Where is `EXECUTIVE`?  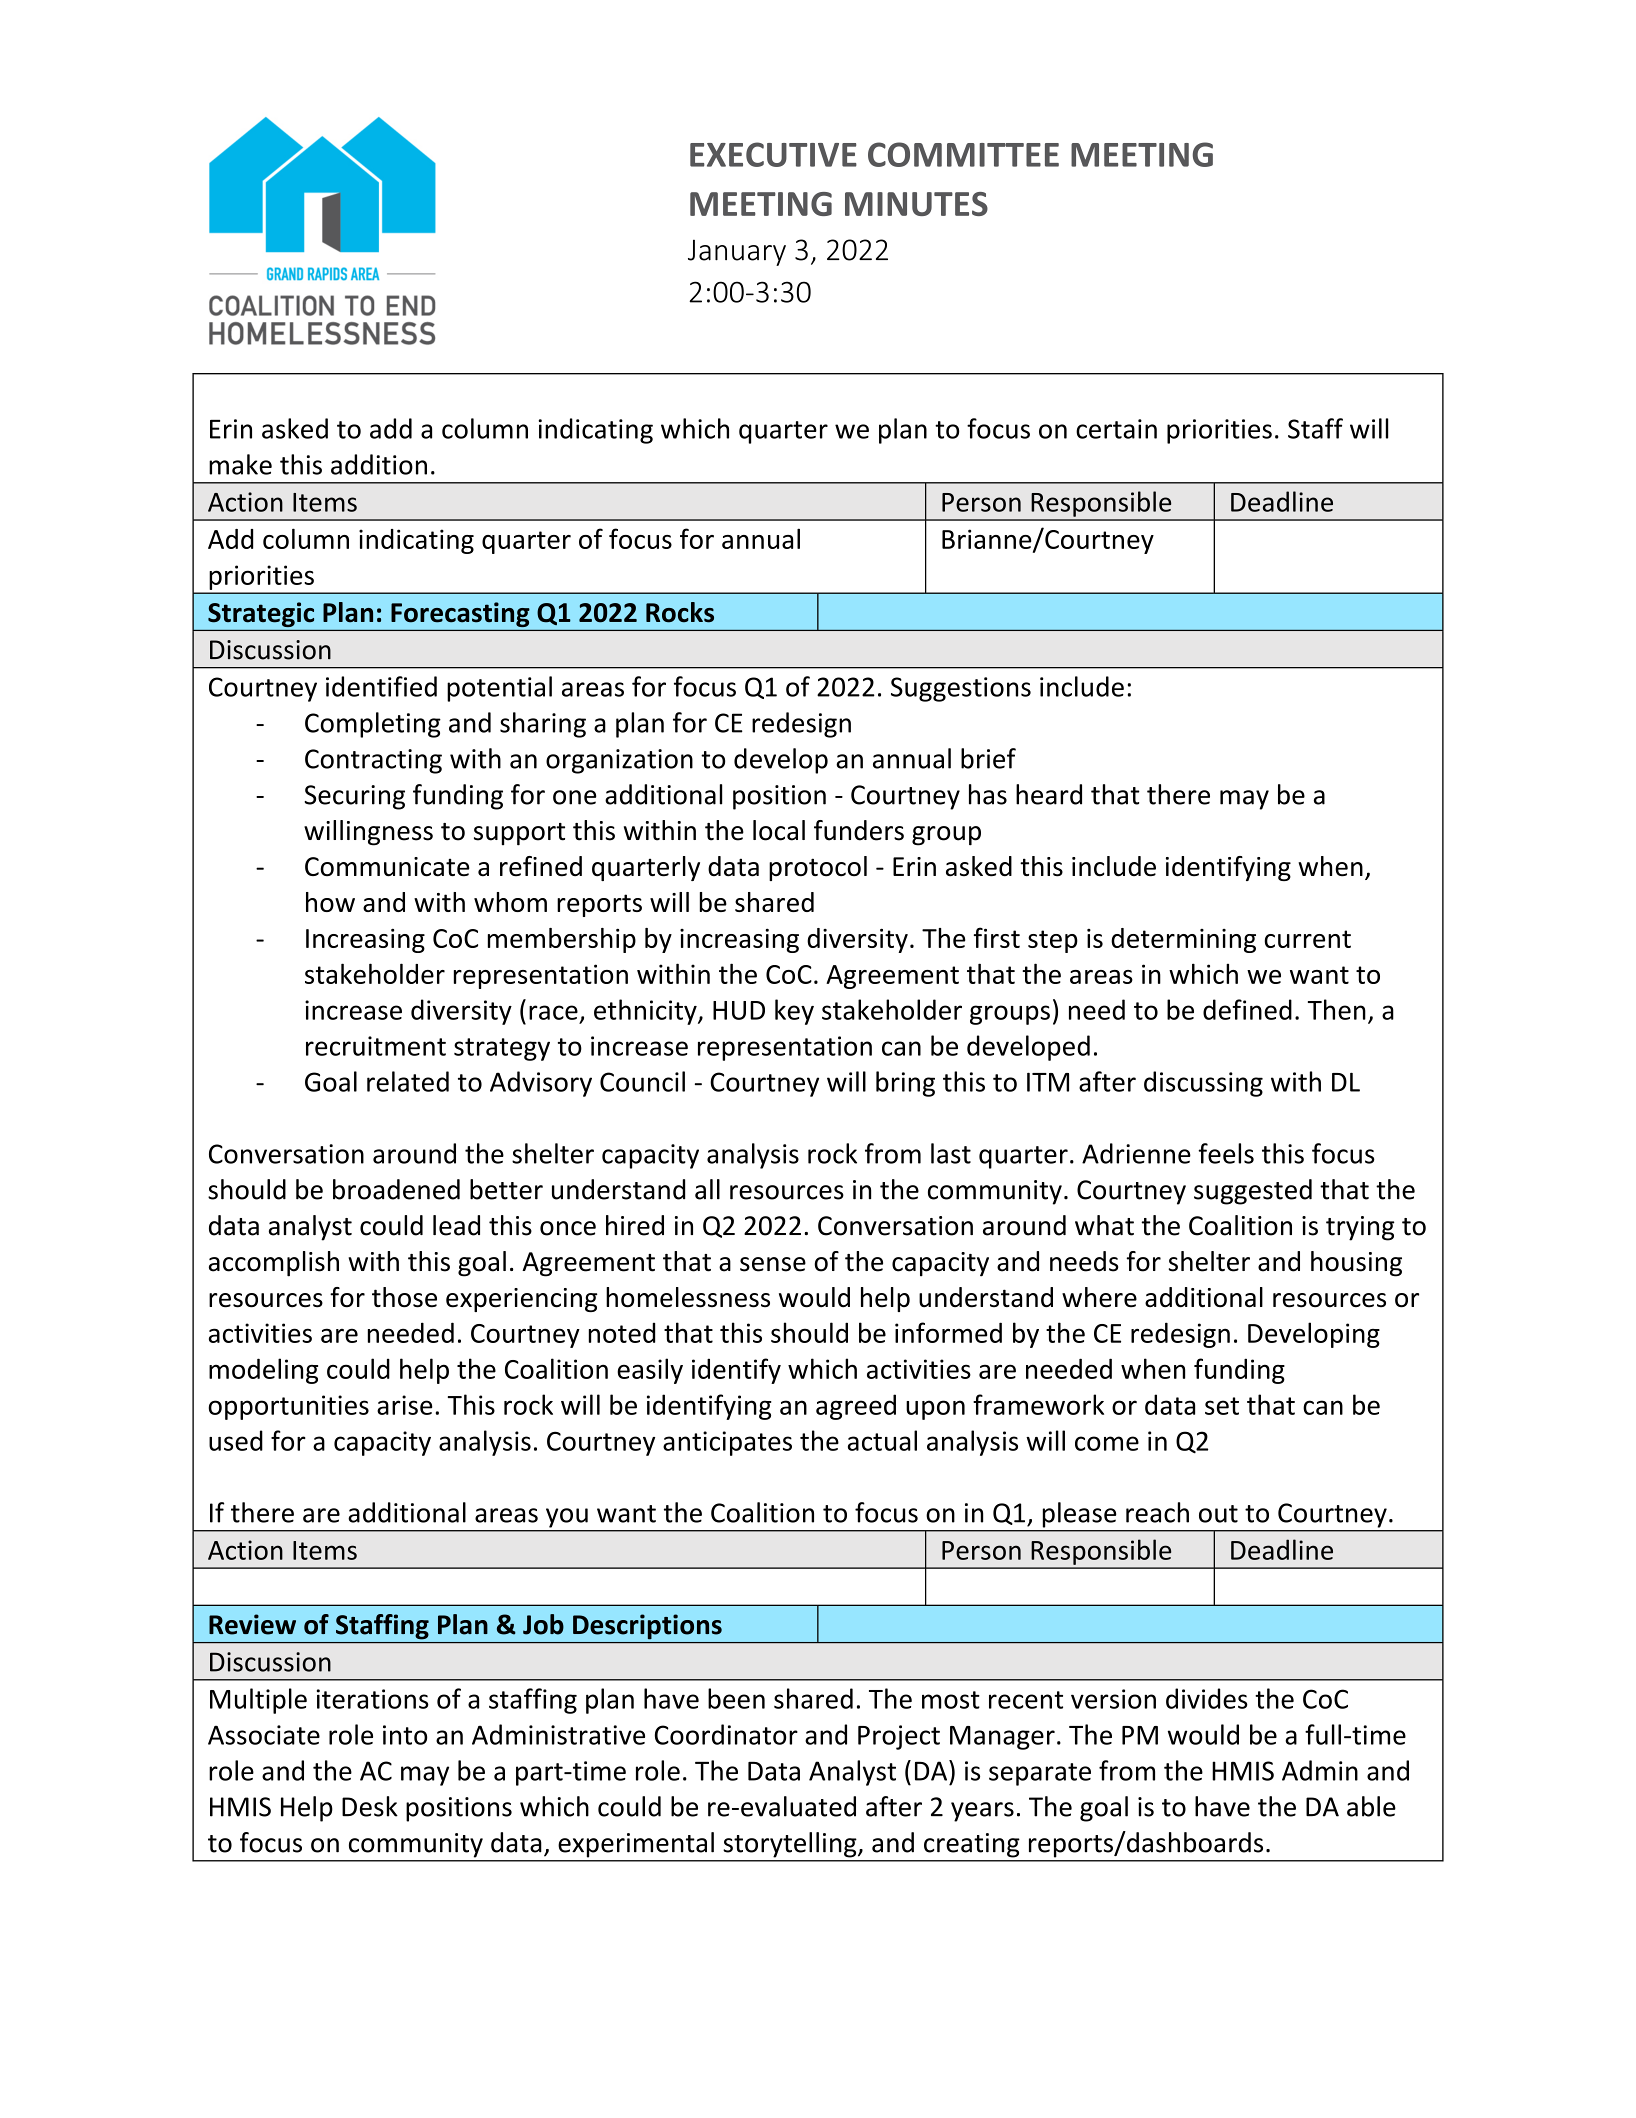
EXECUTIVE is located at coordinates (773, 154).
